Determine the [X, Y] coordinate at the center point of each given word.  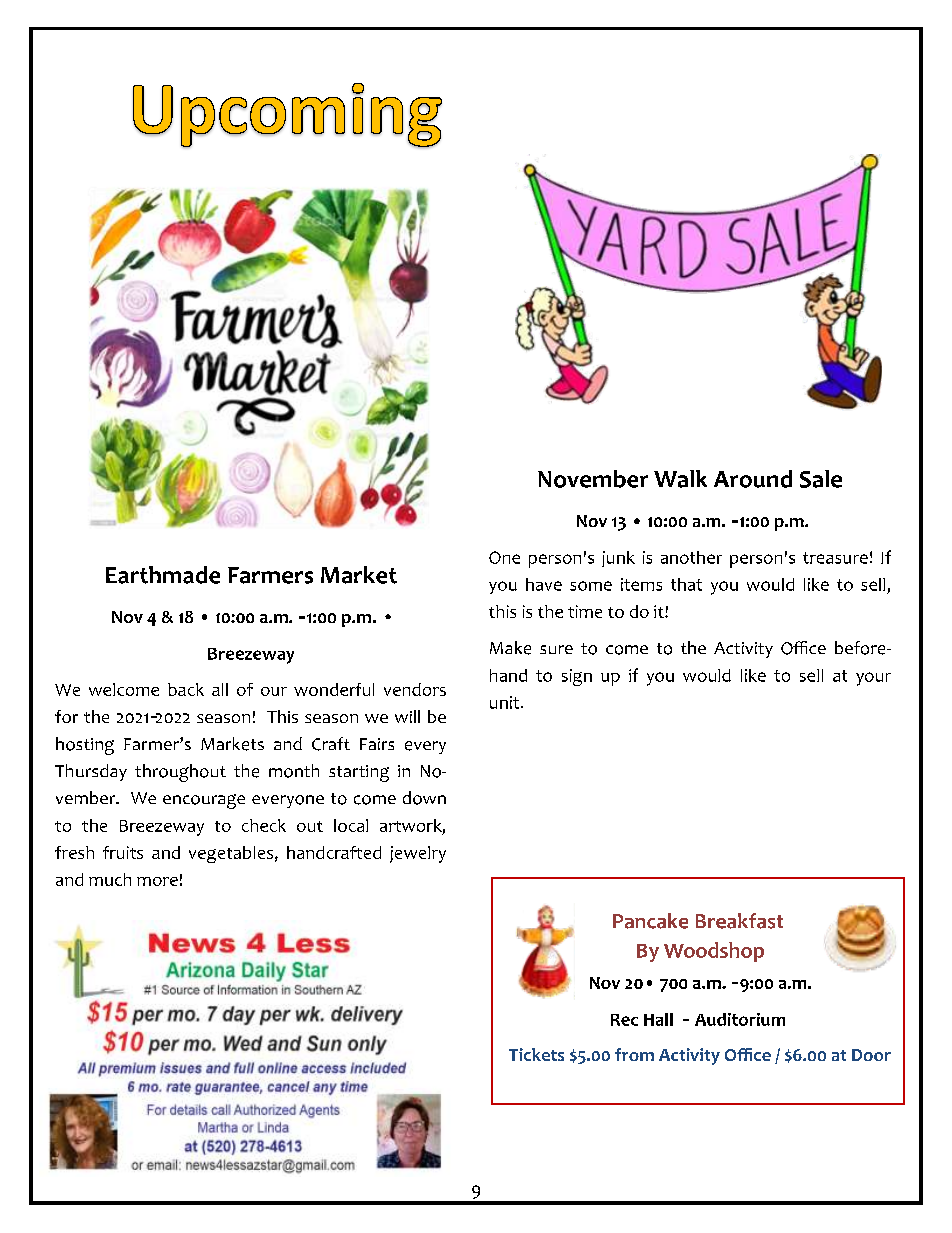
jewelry [418, 854]
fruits [123, 852]
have [544, 584]
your [873, 679]
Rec [624, 1020]
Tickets [536, 1054]
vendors [415, 689]
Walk [680, 479]
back [186, 689]
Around [753, 479]
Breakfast [739, 921]
